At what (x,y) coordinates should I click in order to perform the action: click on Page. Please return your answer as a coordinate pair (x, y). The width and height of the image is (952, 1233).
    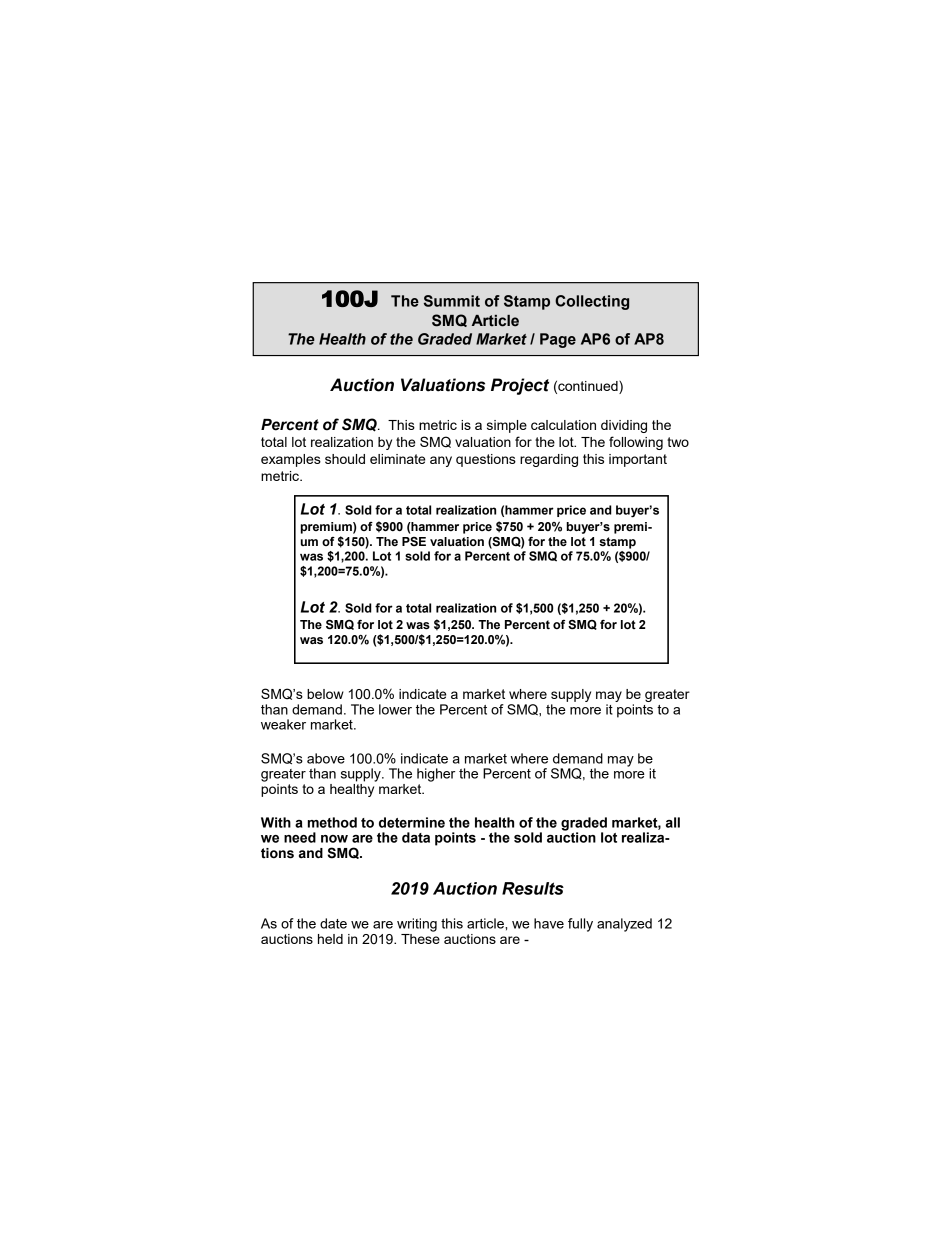
    Looking at the image, I should click on (558, 340).
